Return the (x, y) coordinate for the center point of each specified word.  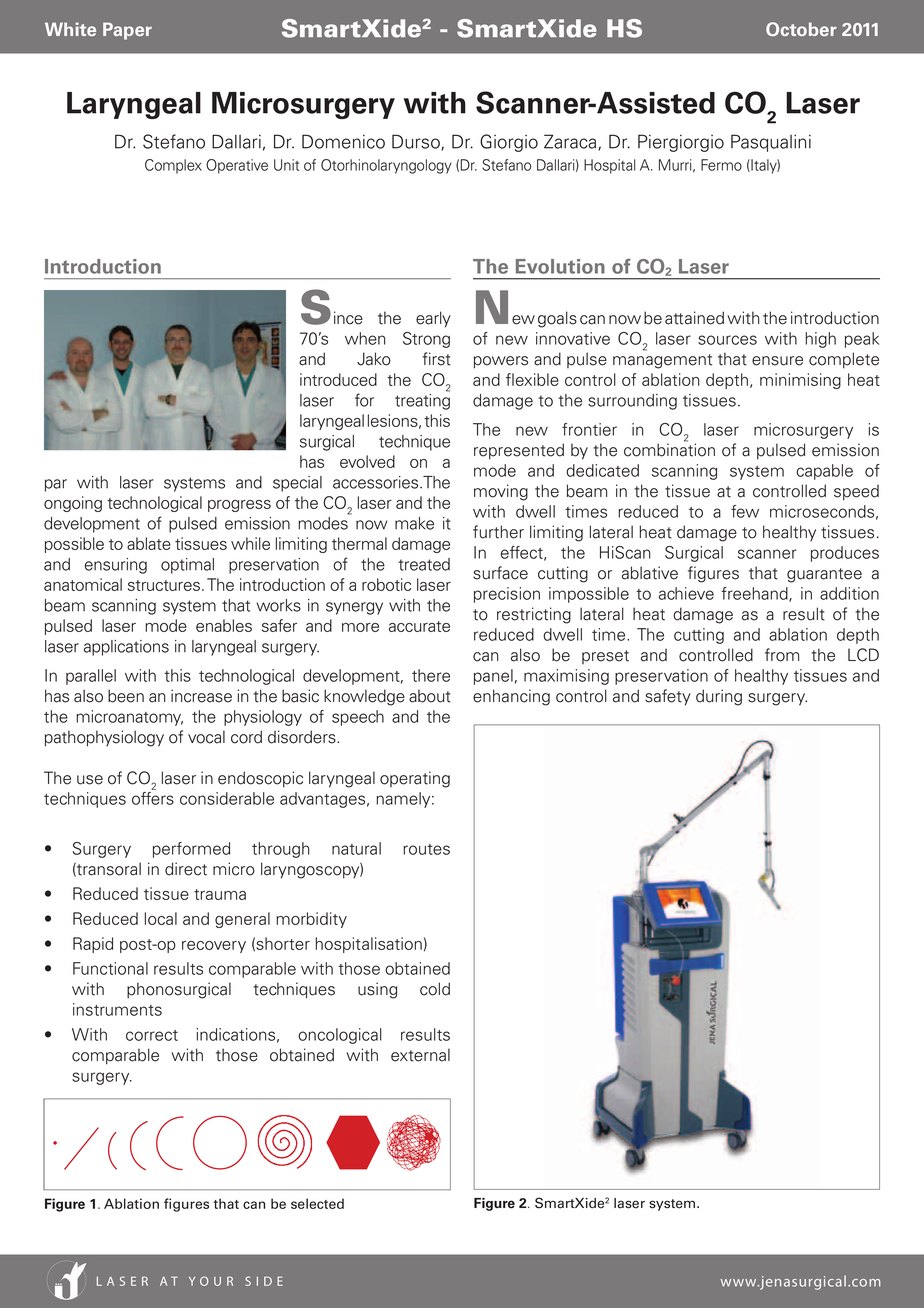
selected (317, 1203)
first (436, 359)
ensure (777, 361)
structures (164, 585)
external (420, 1055)
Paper (127, 31)
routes (426, 849)
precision (507, 595)
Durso (417, 142)
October (801, 29)
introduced (338, 379)
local (161, 918)
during (719, 697)
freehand (755, 594)
